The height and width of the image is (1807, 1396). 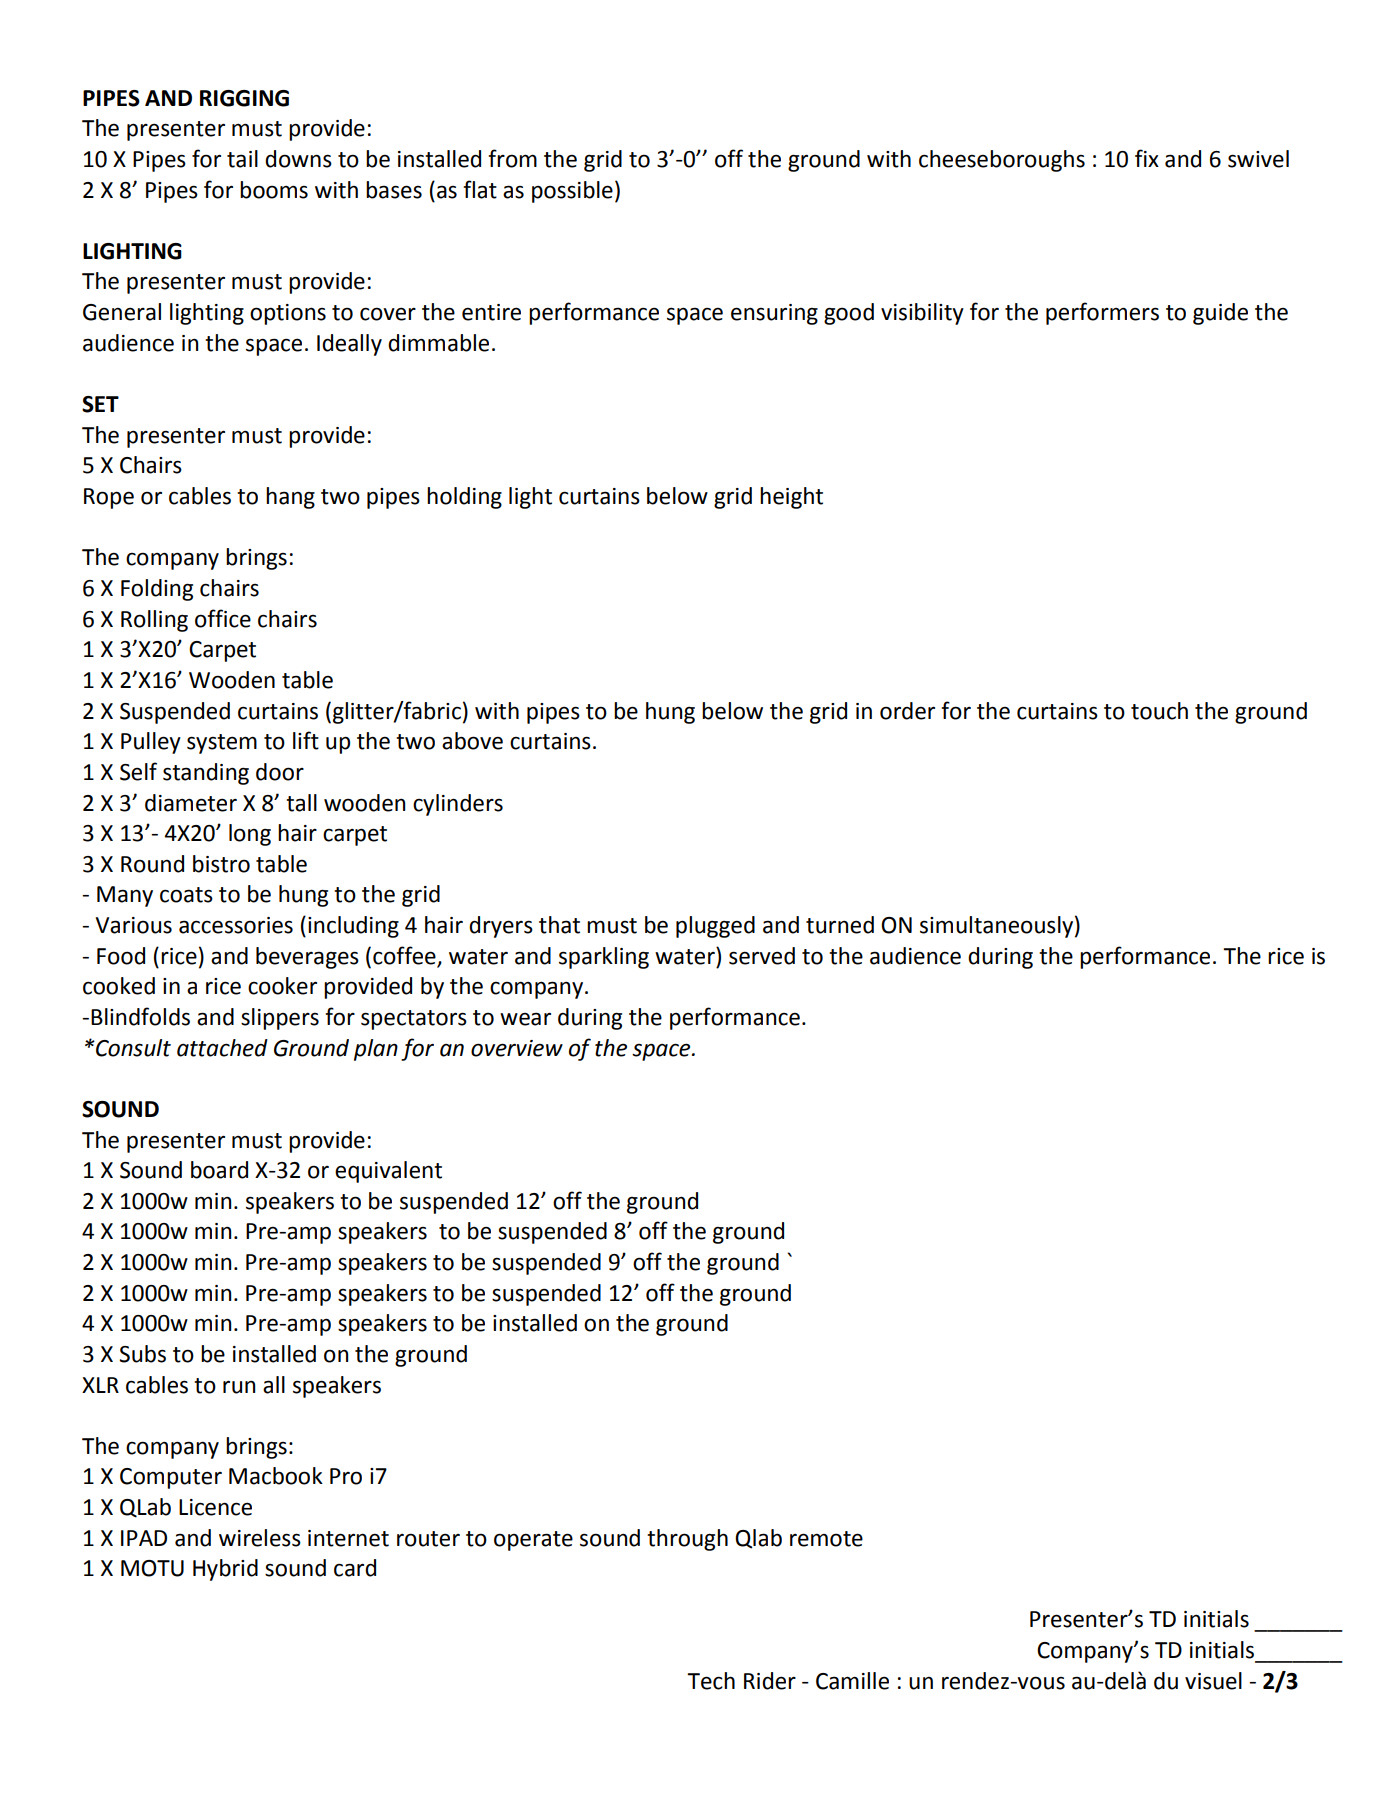 I want to click on fix, so click(x=1147, y=158).
